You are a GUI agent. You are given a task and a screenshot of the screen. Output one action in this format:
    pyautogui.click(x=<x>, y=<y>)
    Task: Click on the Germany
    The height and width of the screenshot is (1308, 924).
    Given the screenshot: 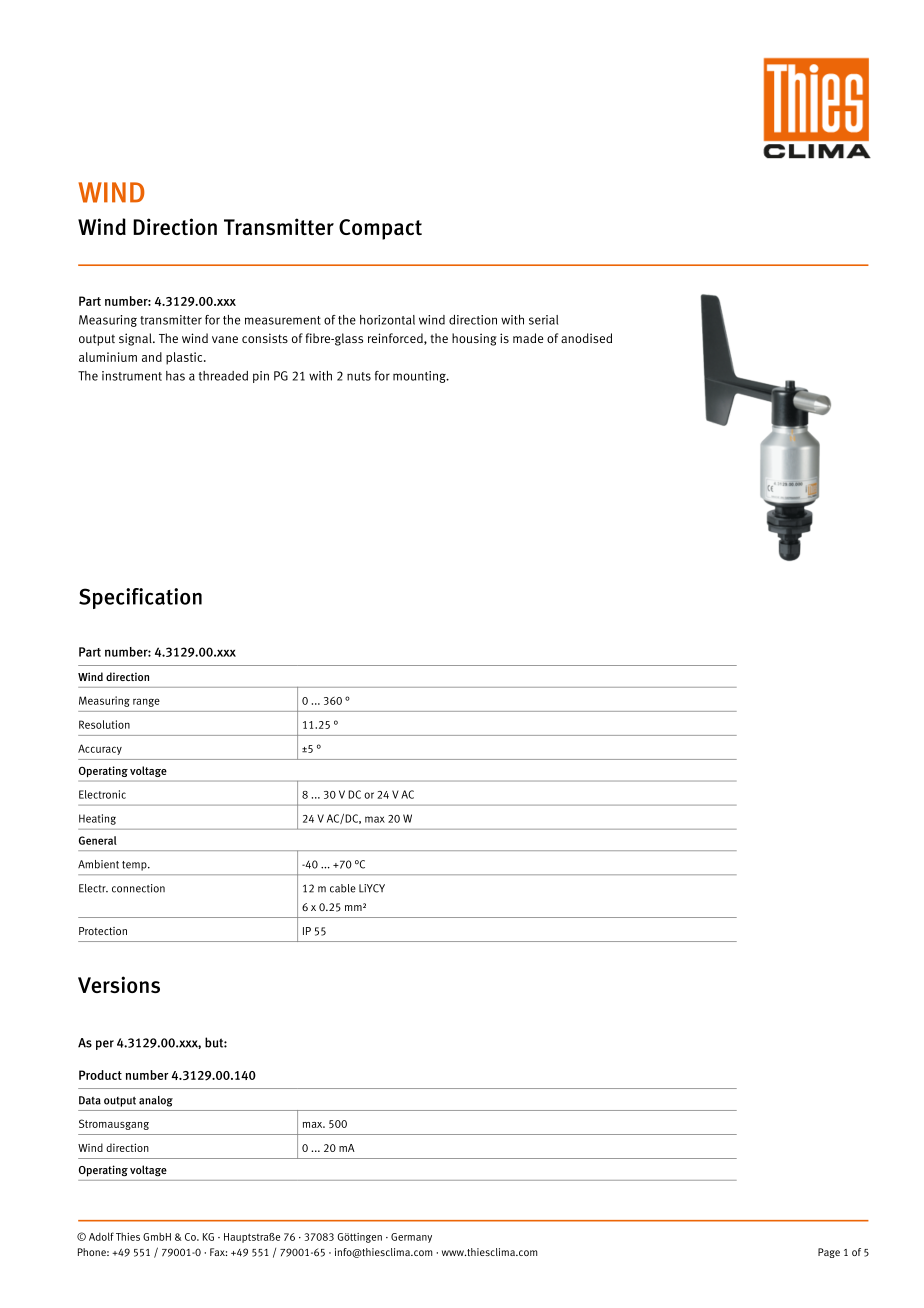 What is the action you would take?
    pyautogui.click(x=411, y=1238)
